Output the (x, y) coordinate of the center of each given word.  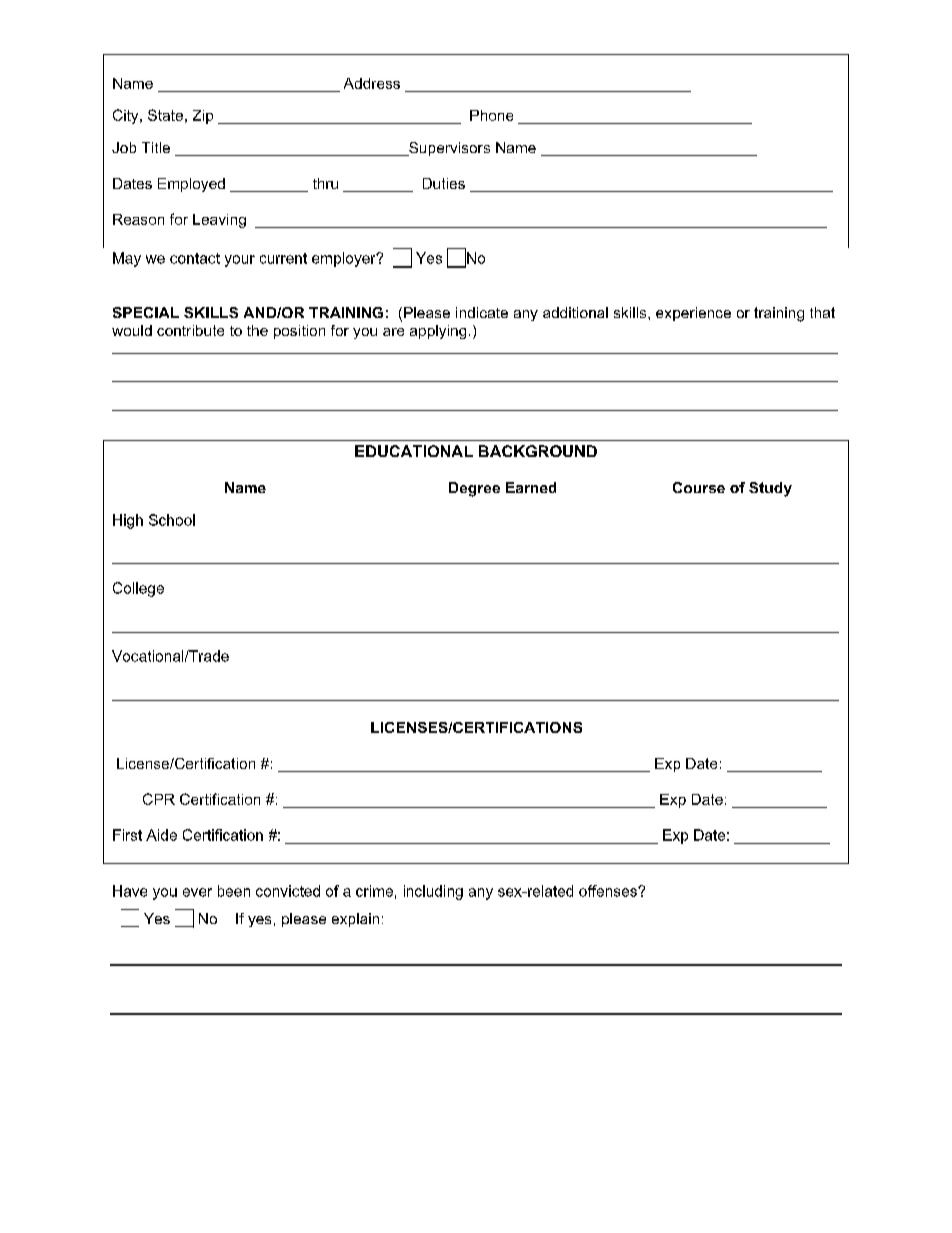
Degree (474, 489)
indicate (482, 312)
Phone (491, 115)
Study (770, 489)
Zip (203, 117)
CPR (159, 799)
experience (693, 314)
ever (197, 892)
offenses (609, 891)
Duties (444, 183)
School (172, 520)
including (433, 892)
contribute (190, 330)
